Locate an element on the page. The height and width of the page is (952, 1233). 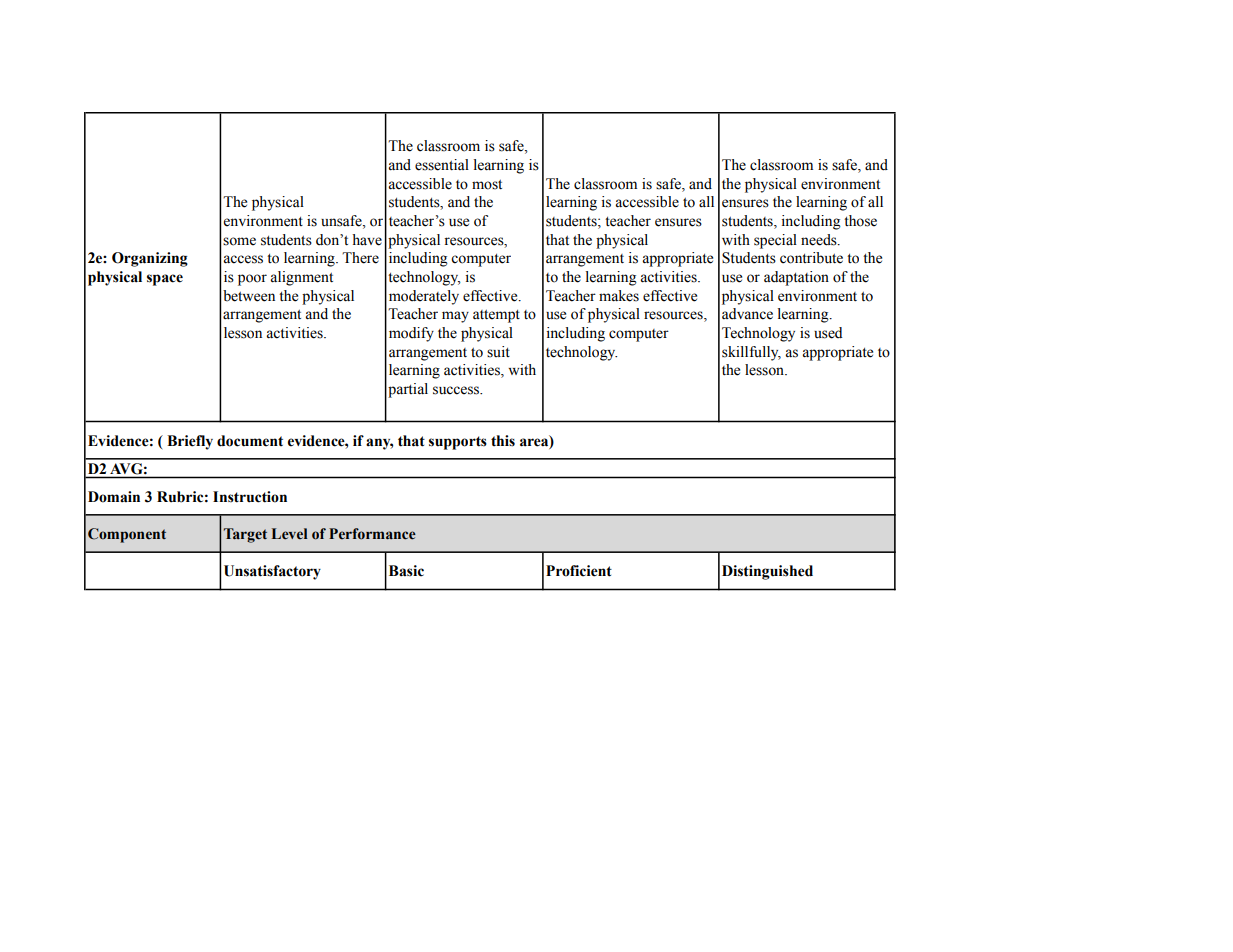
success is located at coordinates (457, 390).
